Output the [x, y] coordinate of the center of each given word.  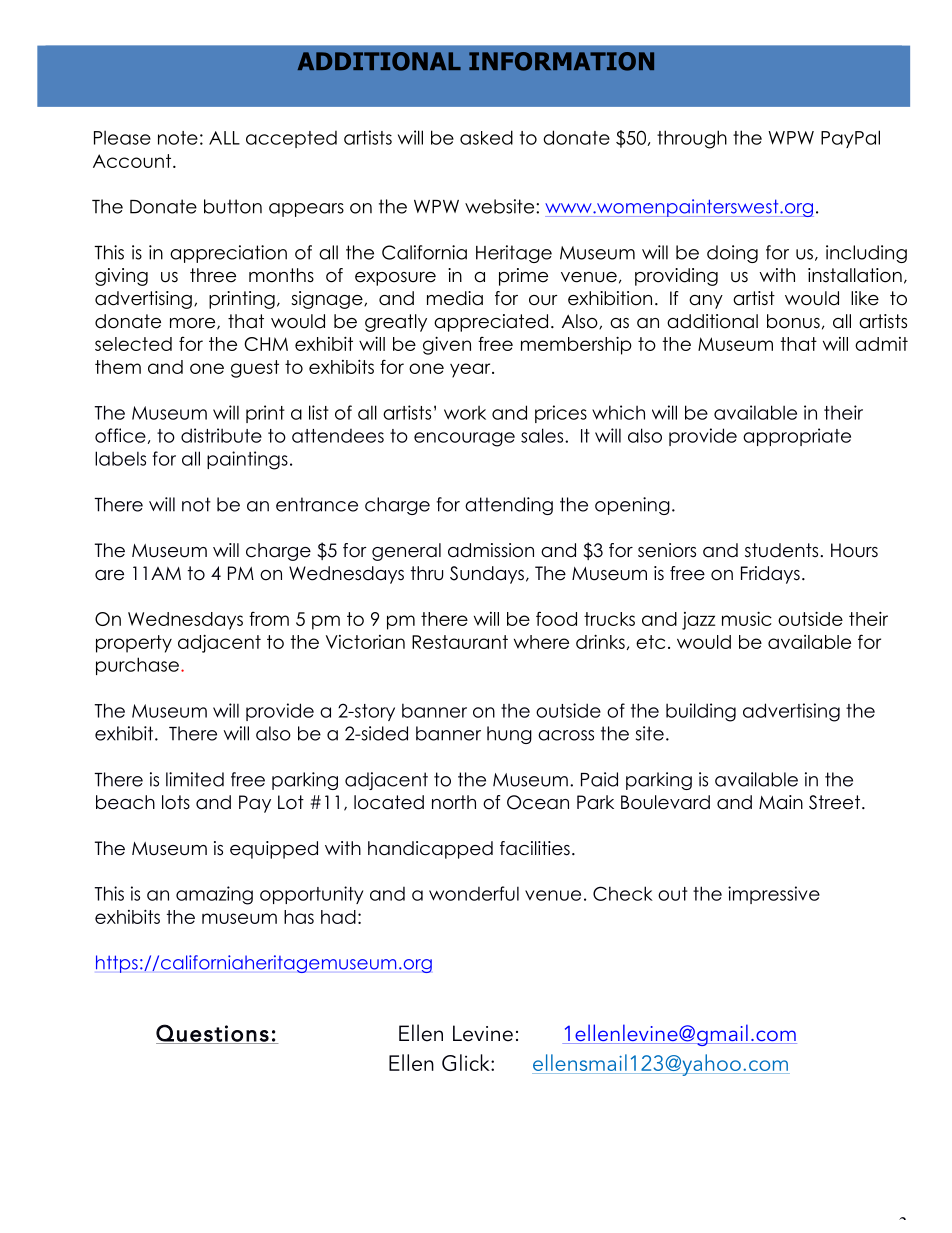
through [692, 139]
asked [486, 137]
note [178, 138]
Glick [467, 1062]
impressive [774, 895]
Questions [213, 1034]
